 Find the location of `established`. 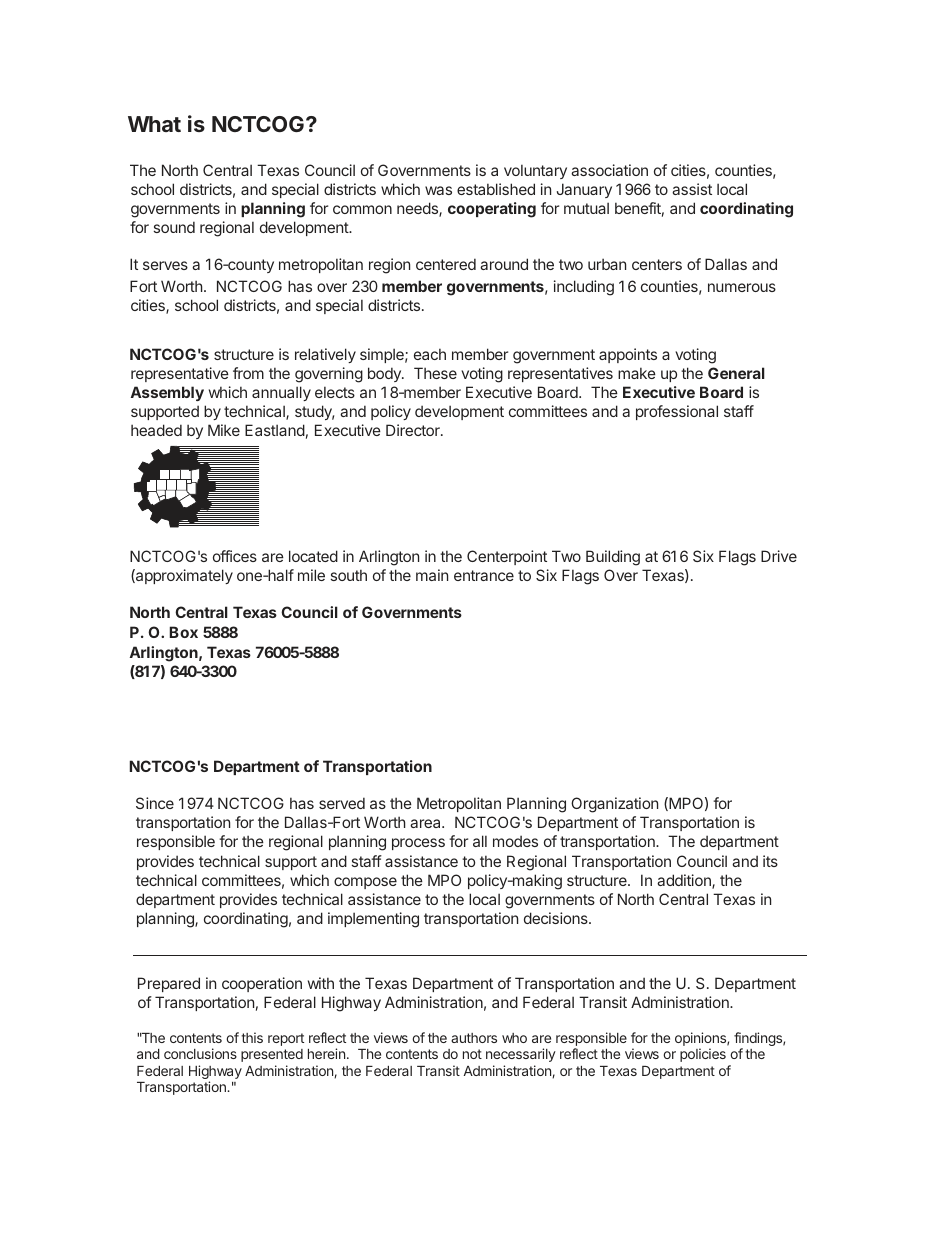

established is located at coordinates (496, 189).
